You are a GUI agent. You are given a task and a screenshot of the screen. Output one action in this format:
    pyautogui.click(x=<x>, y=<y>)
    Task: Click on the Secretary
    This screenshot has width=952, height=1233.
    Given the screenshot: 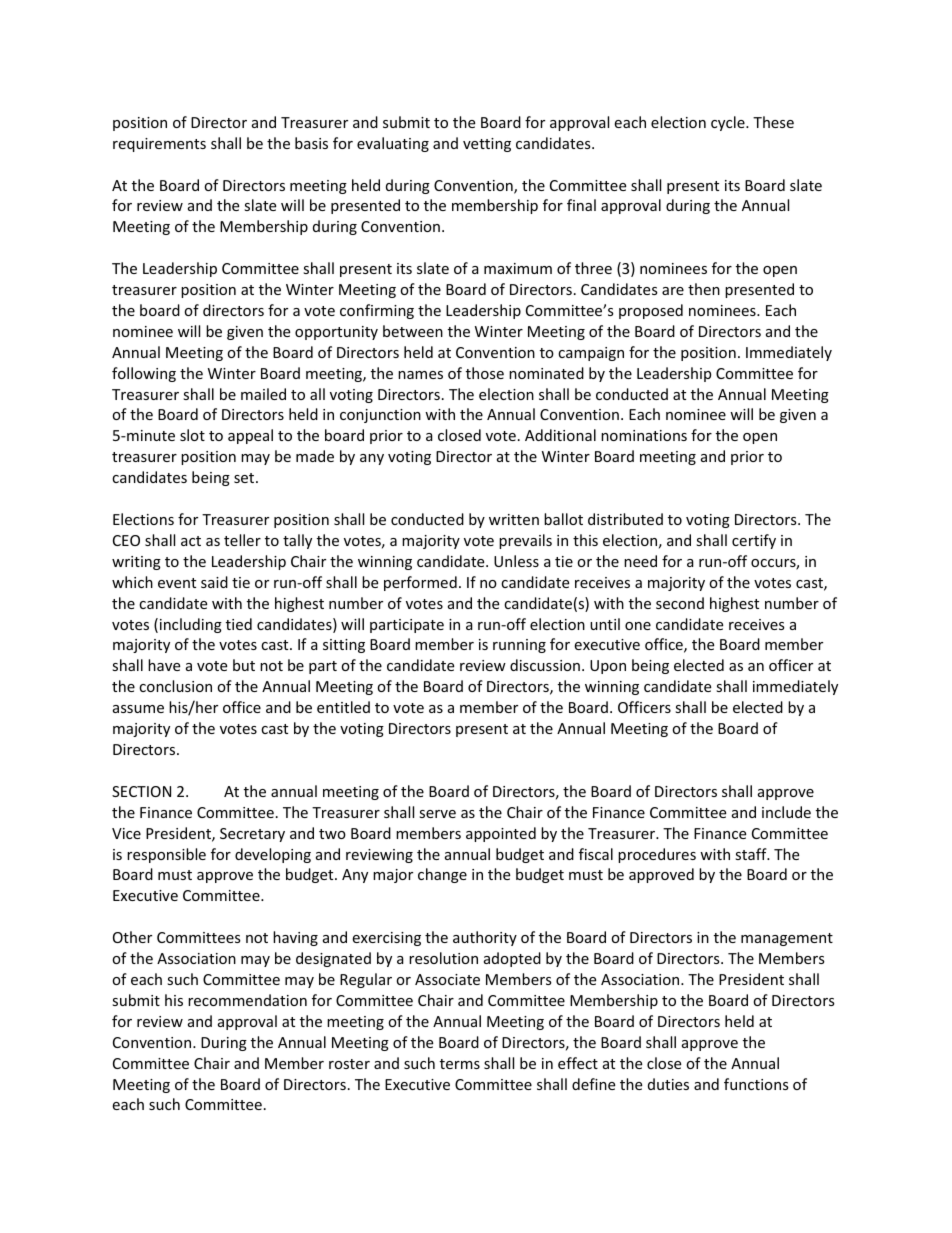 What is the action you would take?
    pyautogui.click(x=252, y=835)
